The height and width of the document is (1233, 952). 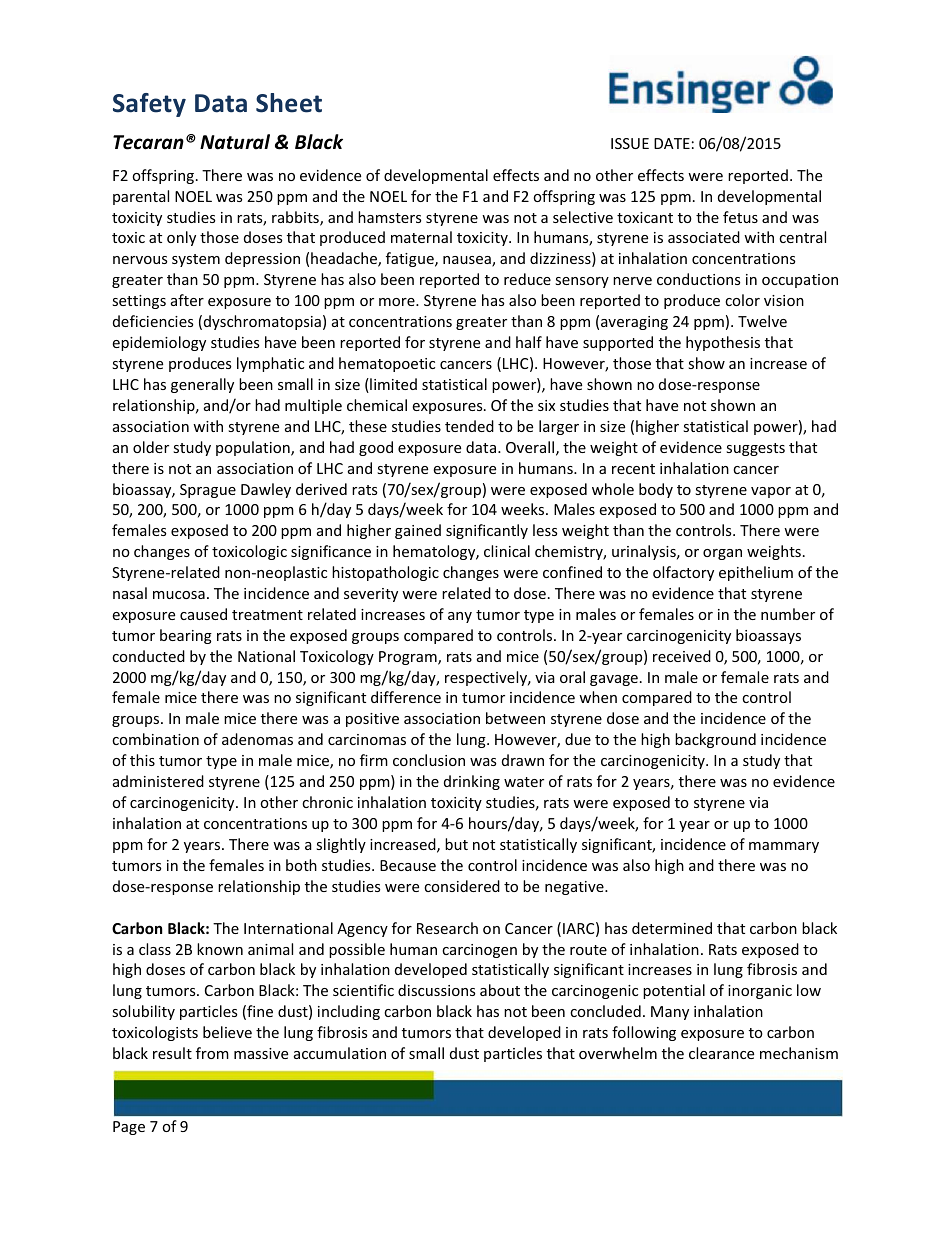 What do you see at coordinates (469, 426) in the document?
I see `tended` at bounding box center [469, 426].
